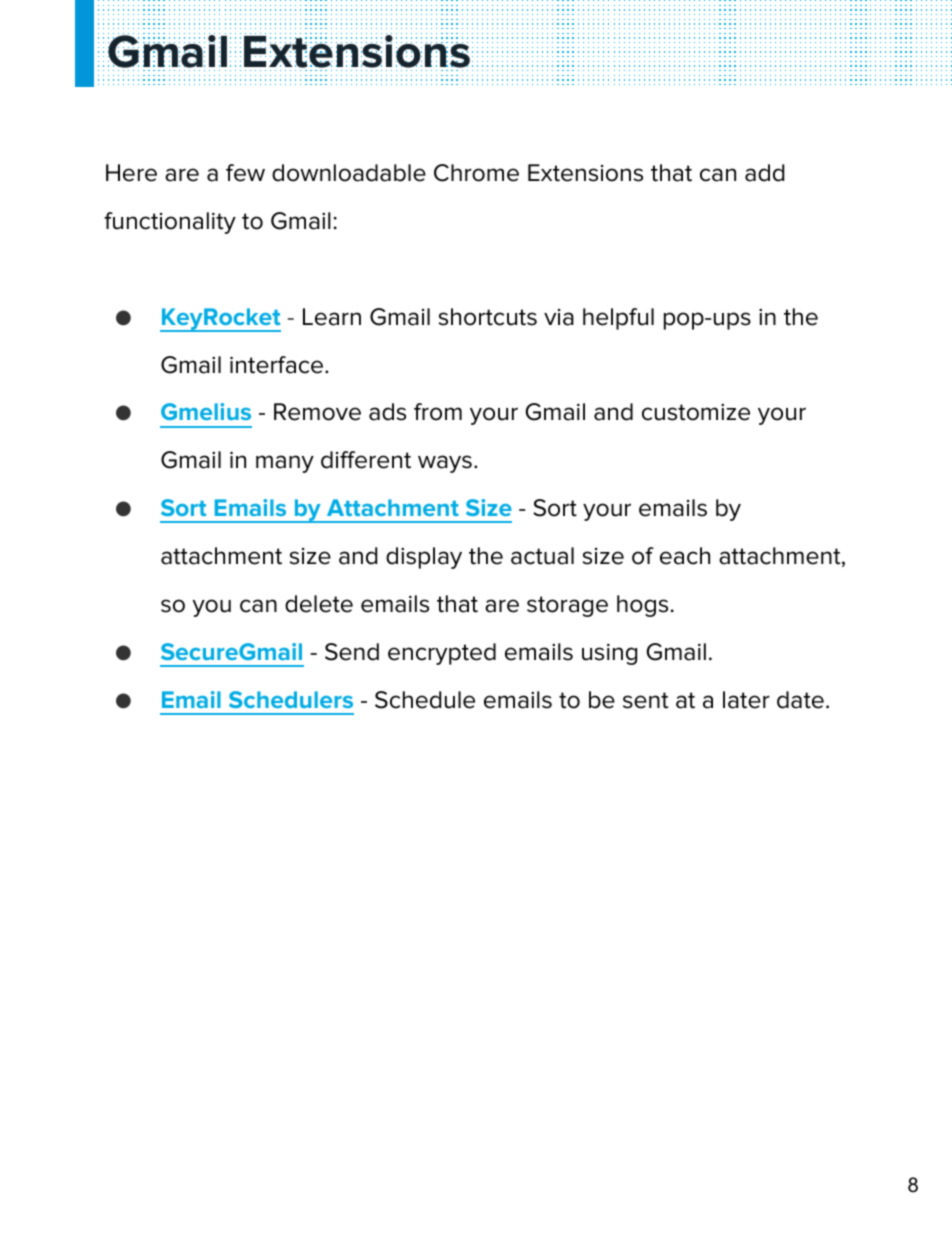  What do you see at coordinates (278, 365) in the screenshot?
I see `interface` at bounding box center [278, 365].
